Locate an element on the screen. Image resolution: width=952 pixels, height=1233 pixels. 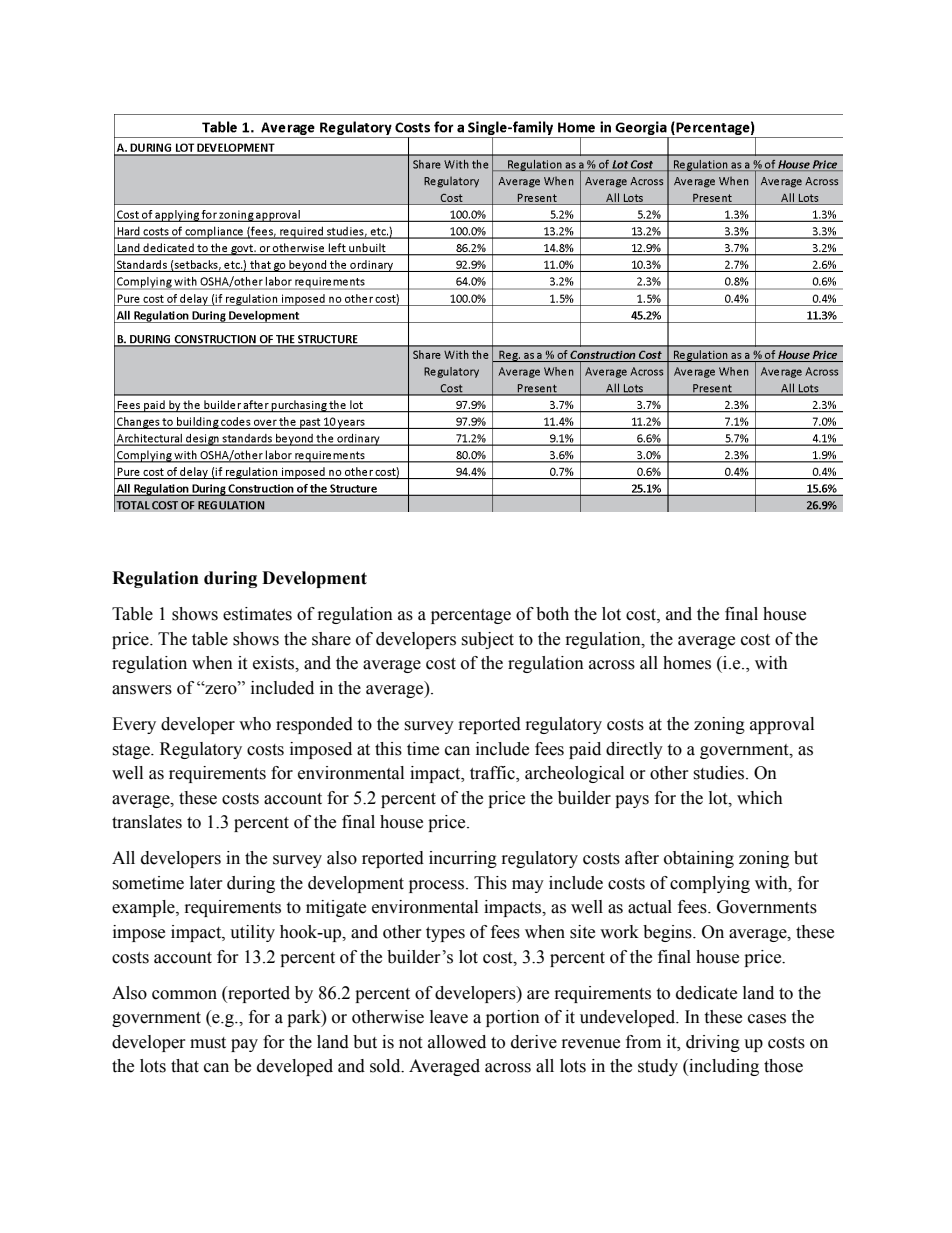
who is located at coordinates (255, 724).
